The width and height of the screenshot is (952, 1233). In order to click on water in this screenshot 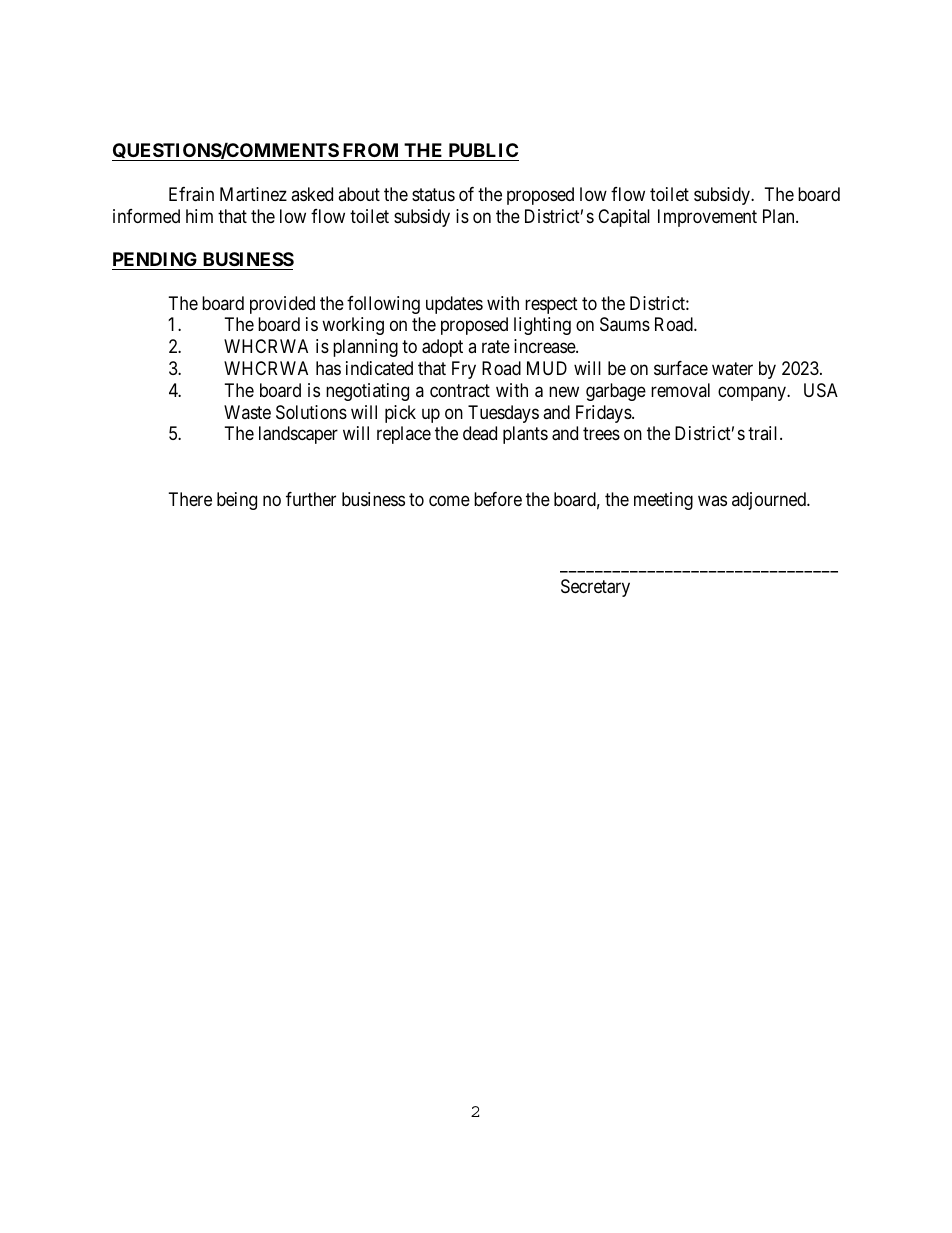, I will do `click(732, 368)`.
